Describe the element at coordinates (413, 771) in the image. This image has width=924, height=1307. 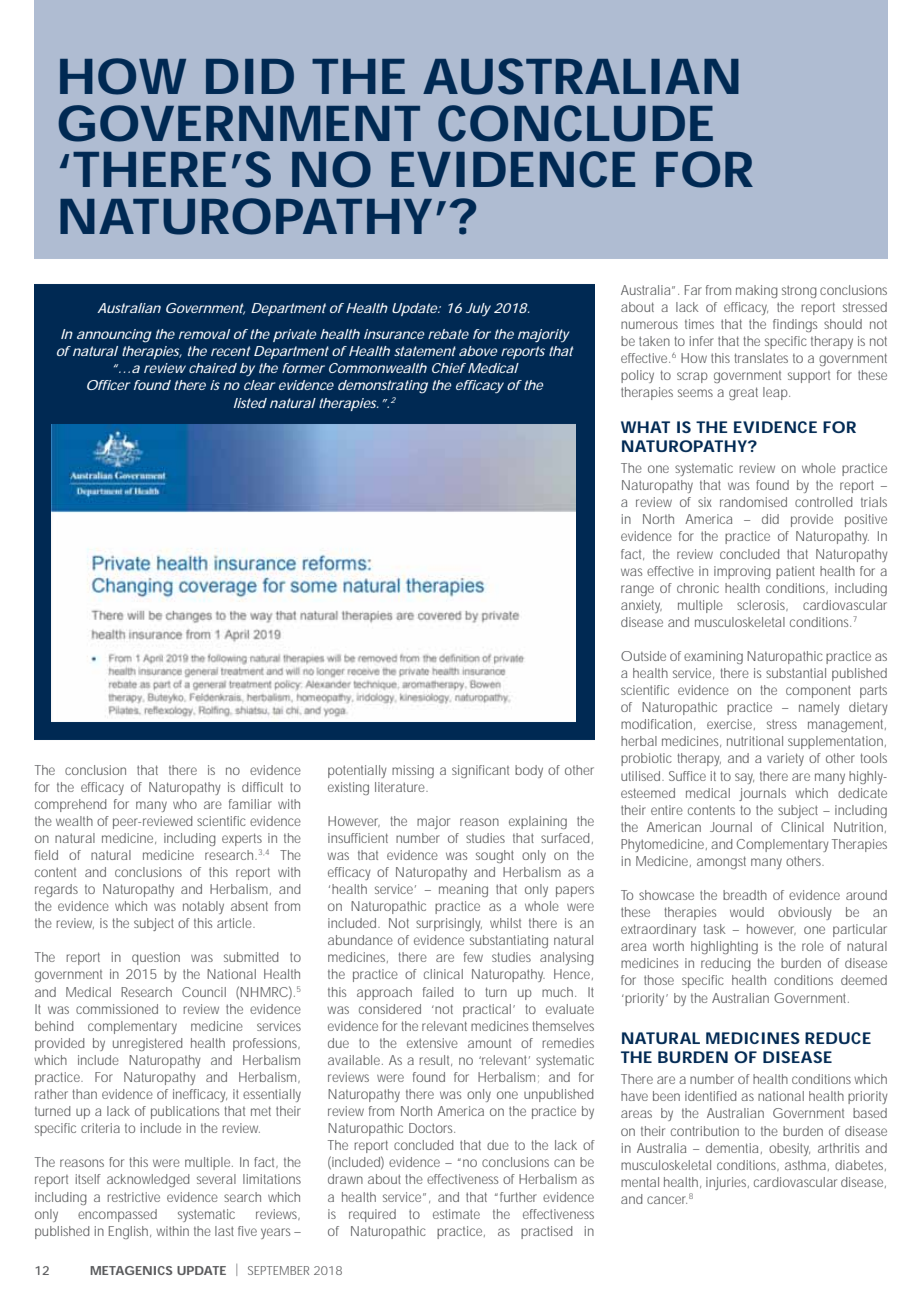
I see `missing` at that location.
